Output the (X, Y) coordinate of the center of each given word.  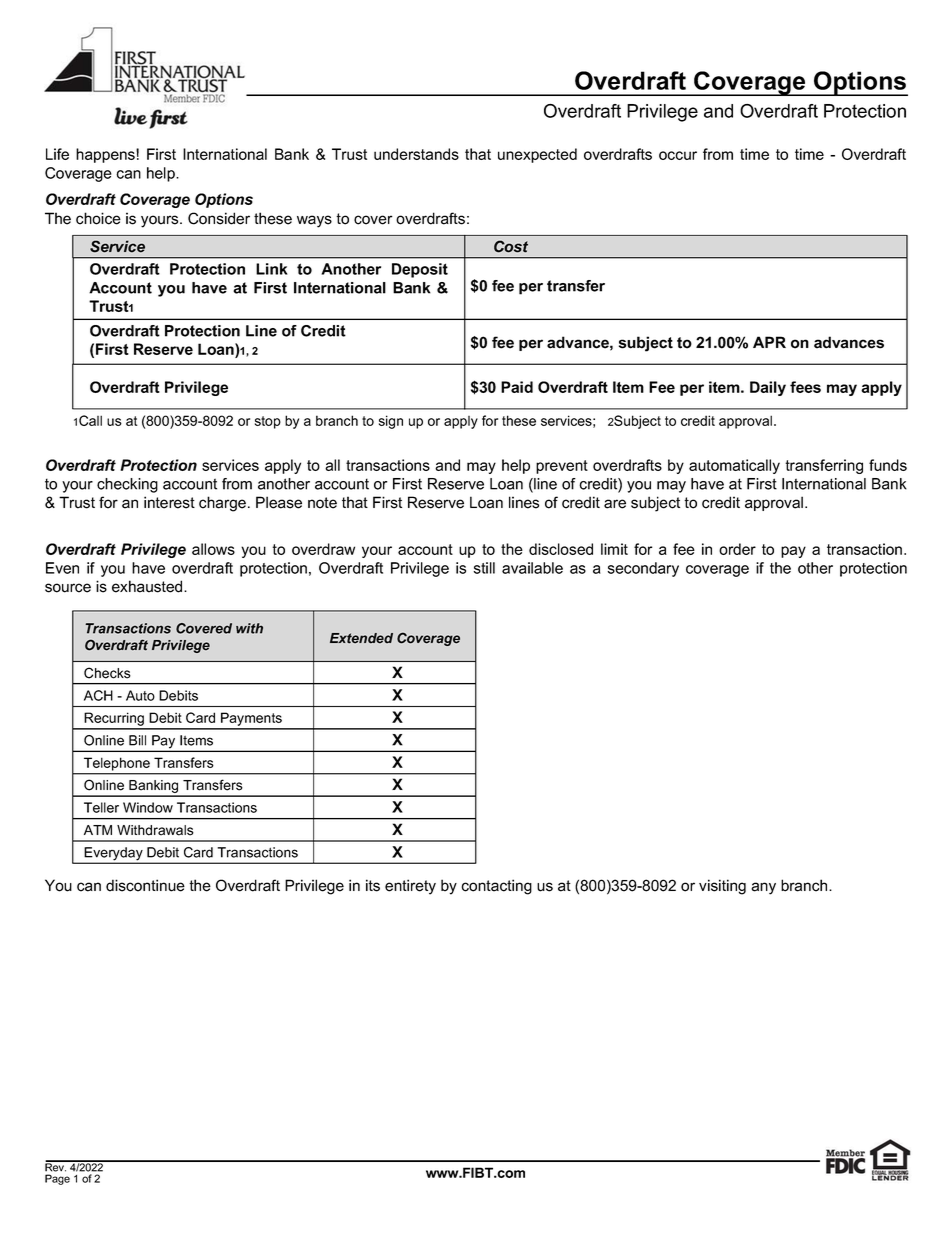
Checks (107, 673)
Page (57, 1179)
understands (416, 154)
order (737, 549)
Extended (361, 638)
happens (106, 155)
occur (678, 155)
